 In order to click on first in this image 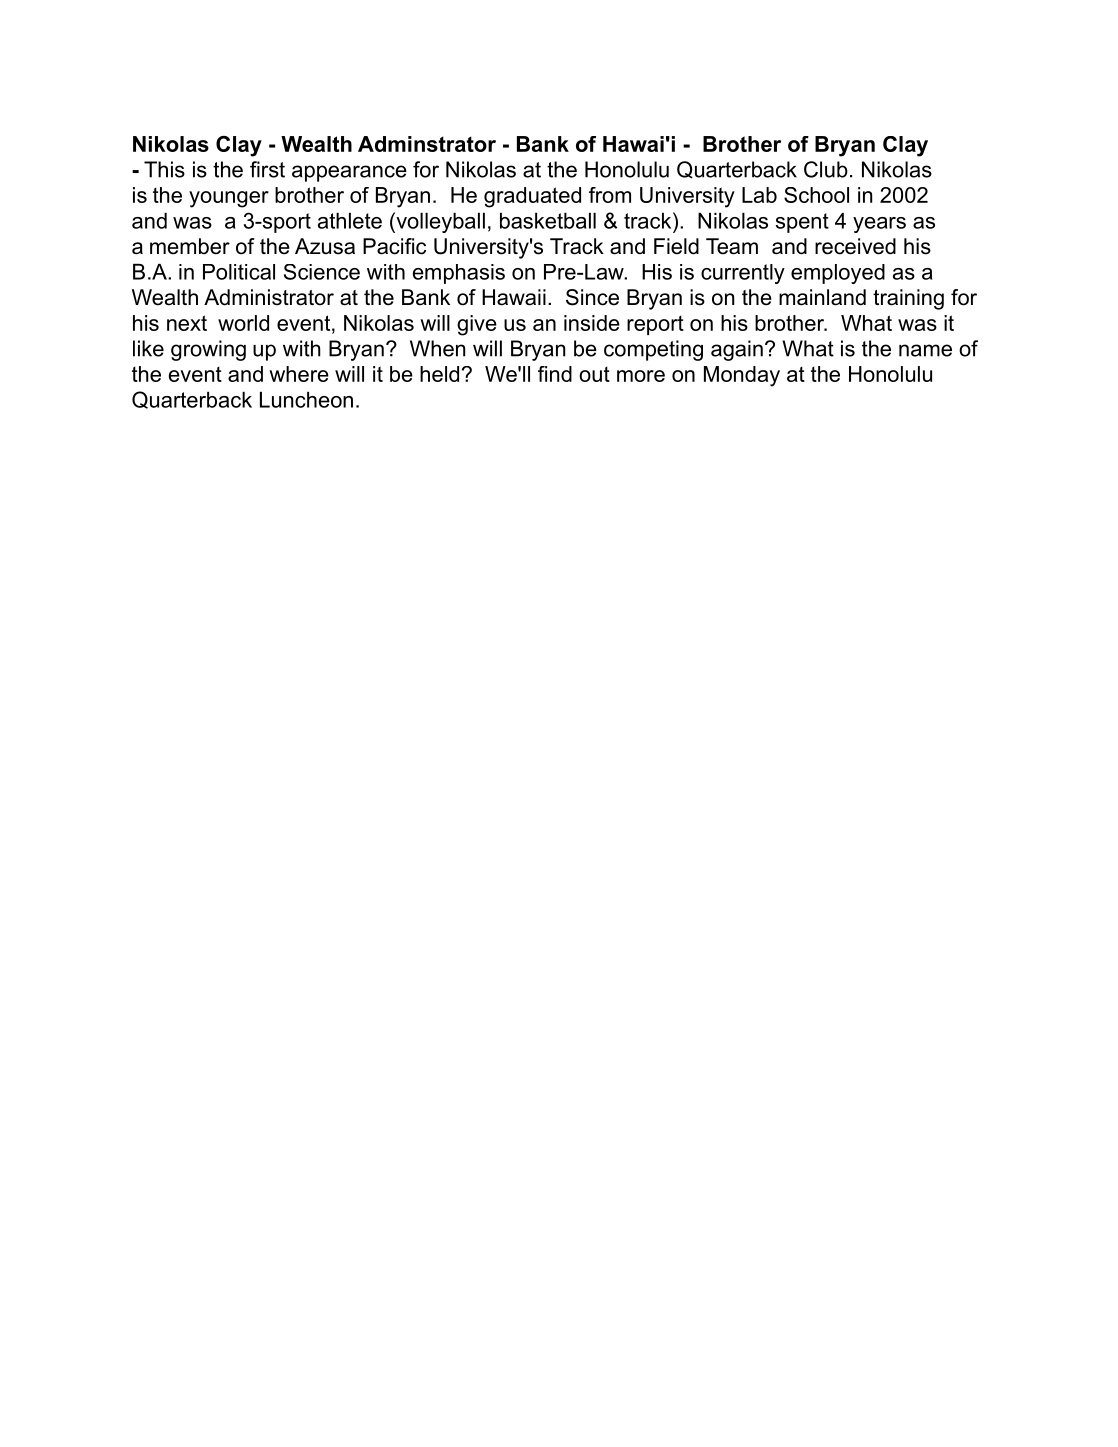, I will do `click(267, 169)`.
